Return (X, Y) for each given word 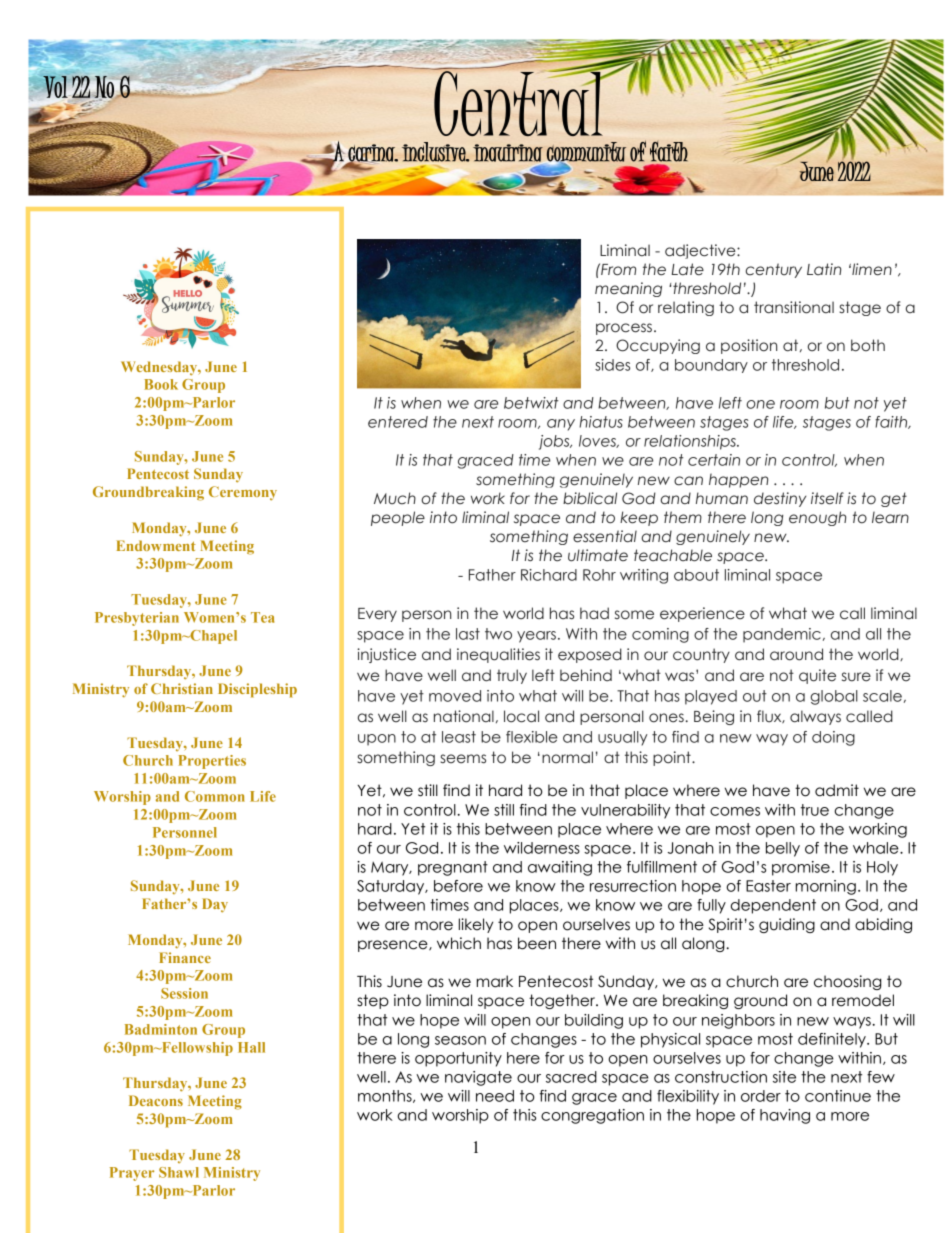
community (587, 155)
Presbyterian (137, 619)
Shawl (179, 1172)
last (468, 634)
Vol (55, 87)
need (495, 1096)
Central (518, 102)
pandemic (782, 635)
